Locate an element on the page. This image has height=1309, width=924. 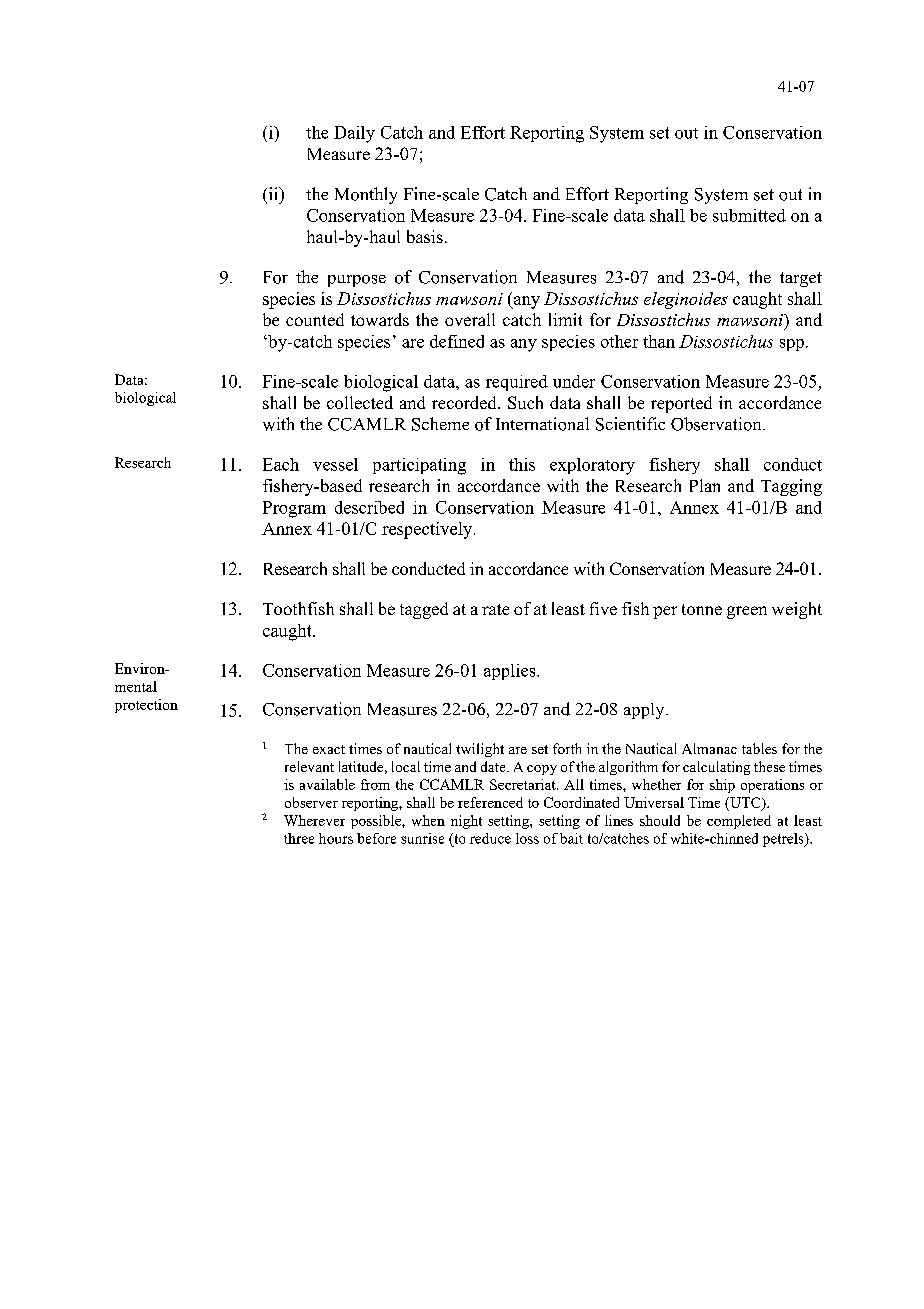
this is located at coordinates (522, 464).
